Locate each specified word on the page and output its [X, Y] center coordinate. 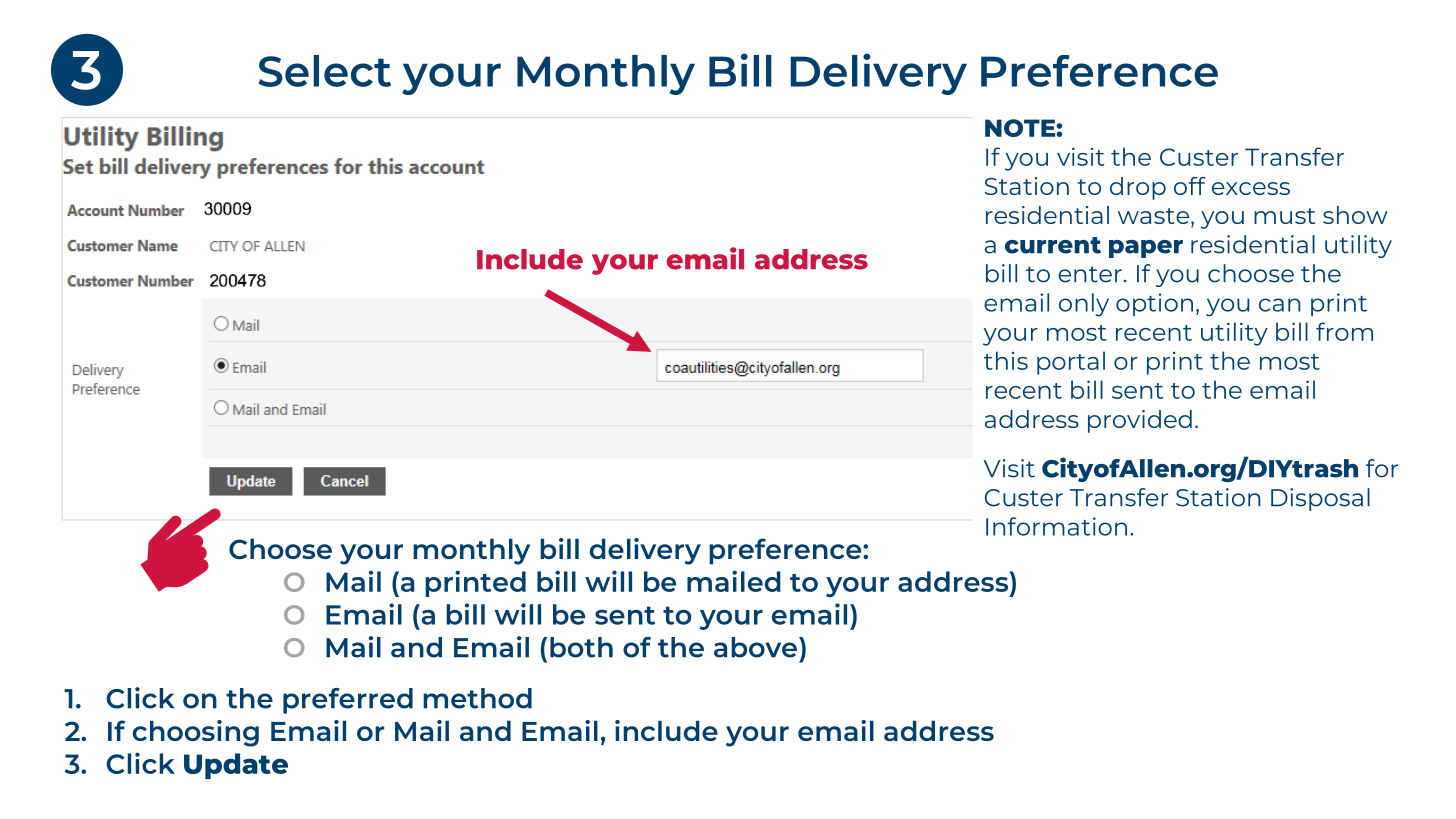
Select [324, 71]
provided [1140, 421]
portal [1071, 363]
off [1190, 186]
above [755, 647]
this [1006, 360]
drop [1138, 188]
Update [236, 766]
